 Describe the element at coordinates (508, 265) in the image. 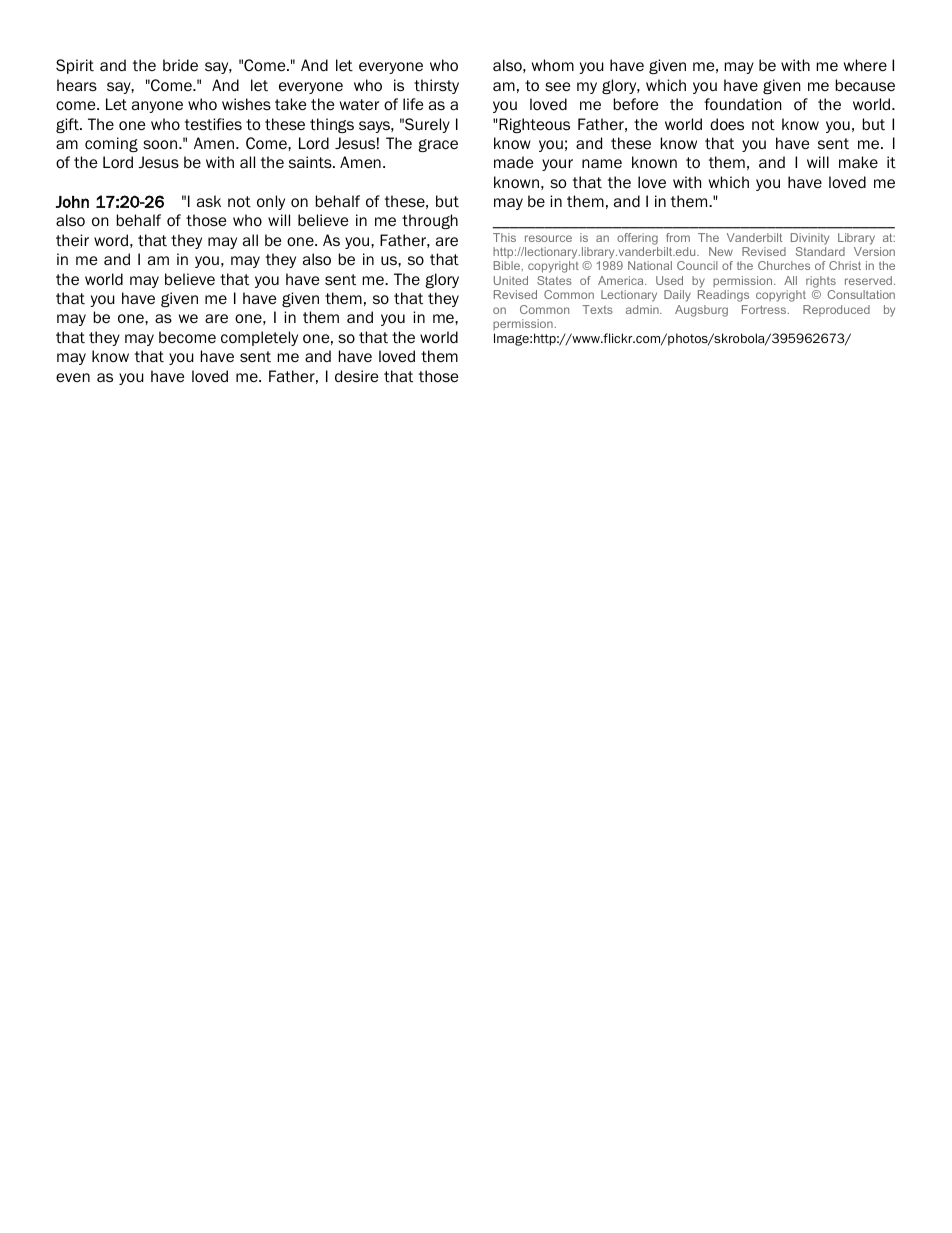

I see `Bible` at that location.
